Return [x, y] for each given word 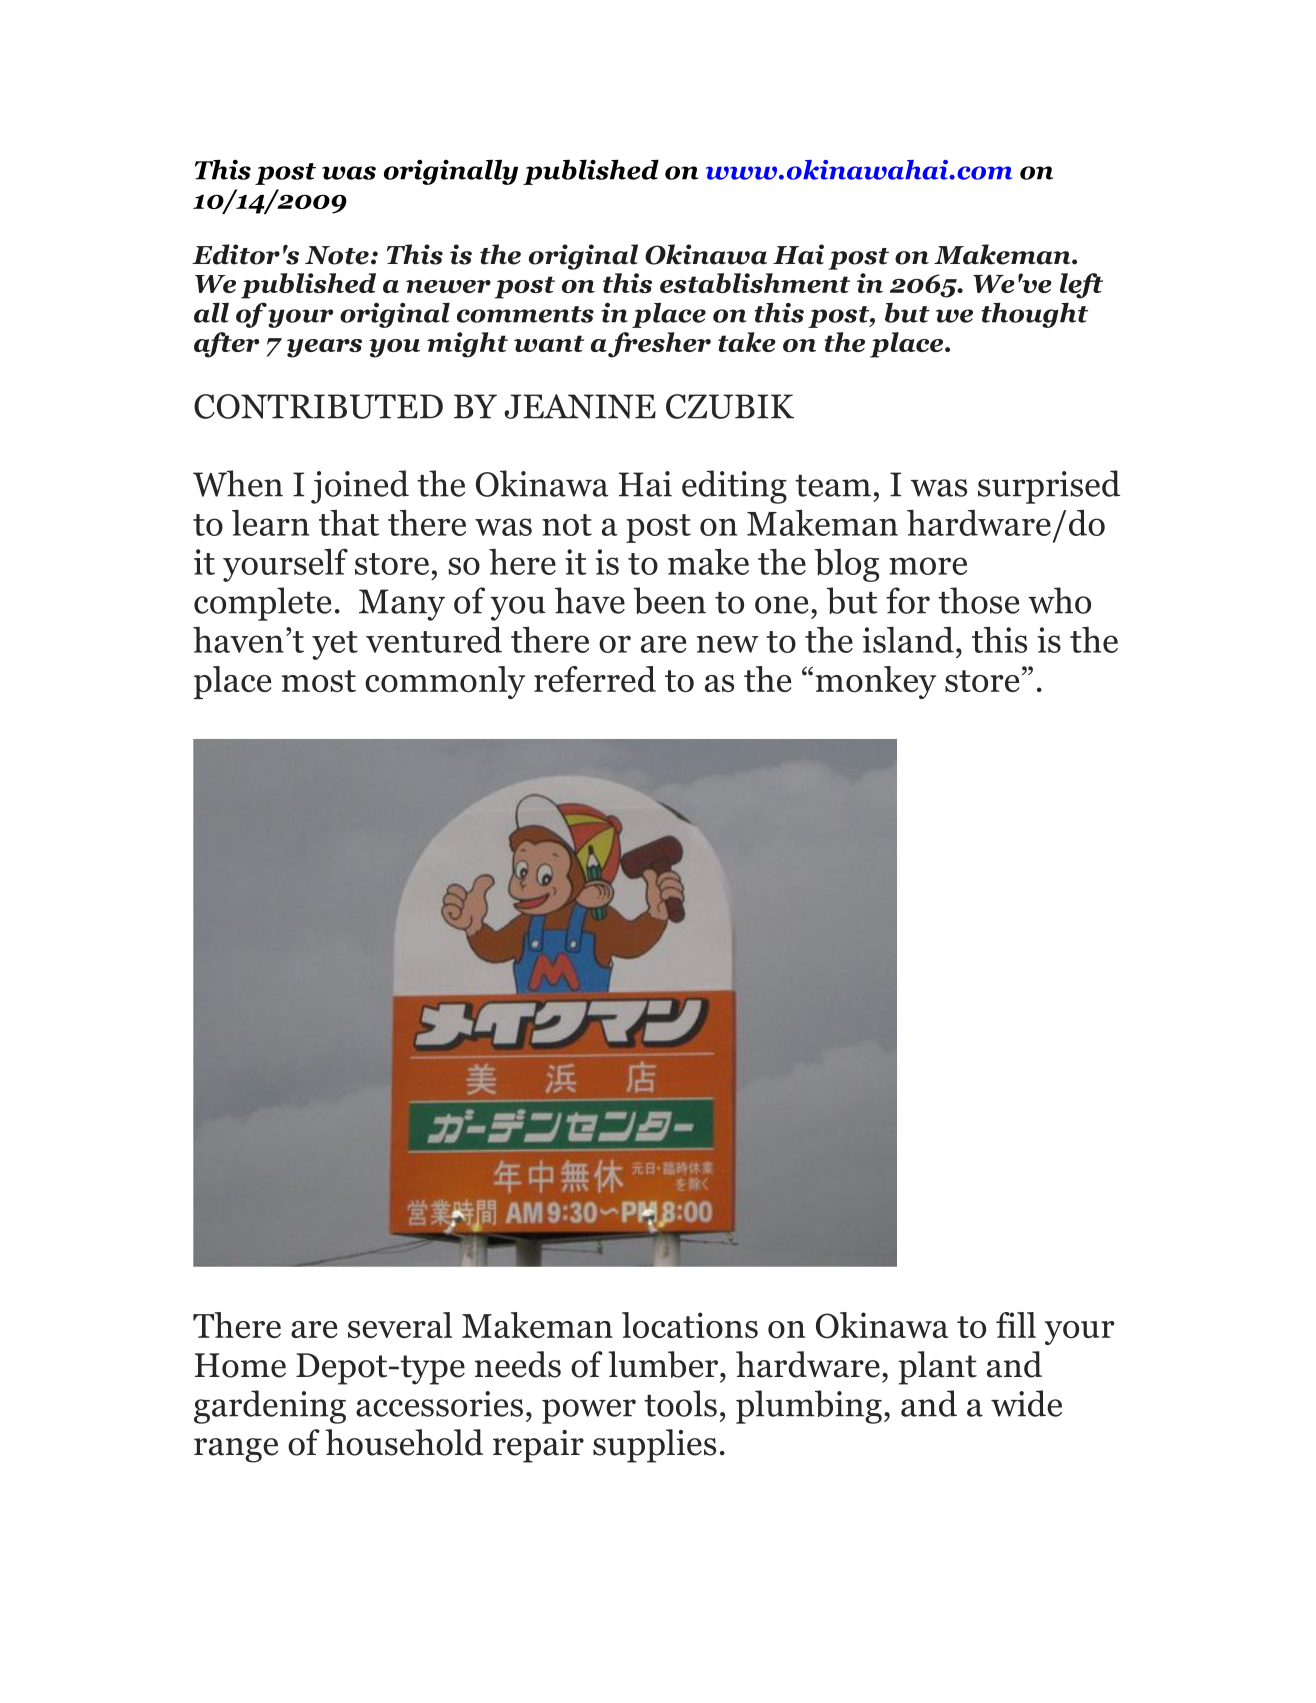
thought [1034, 315]
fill [1016, 1325]
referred [595, 679]
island [908, 640]
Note [337, 255]
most [319, 681]
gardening [270, 1407]
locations [690, 1325]
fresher [659, 345]
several [400, 1325]
